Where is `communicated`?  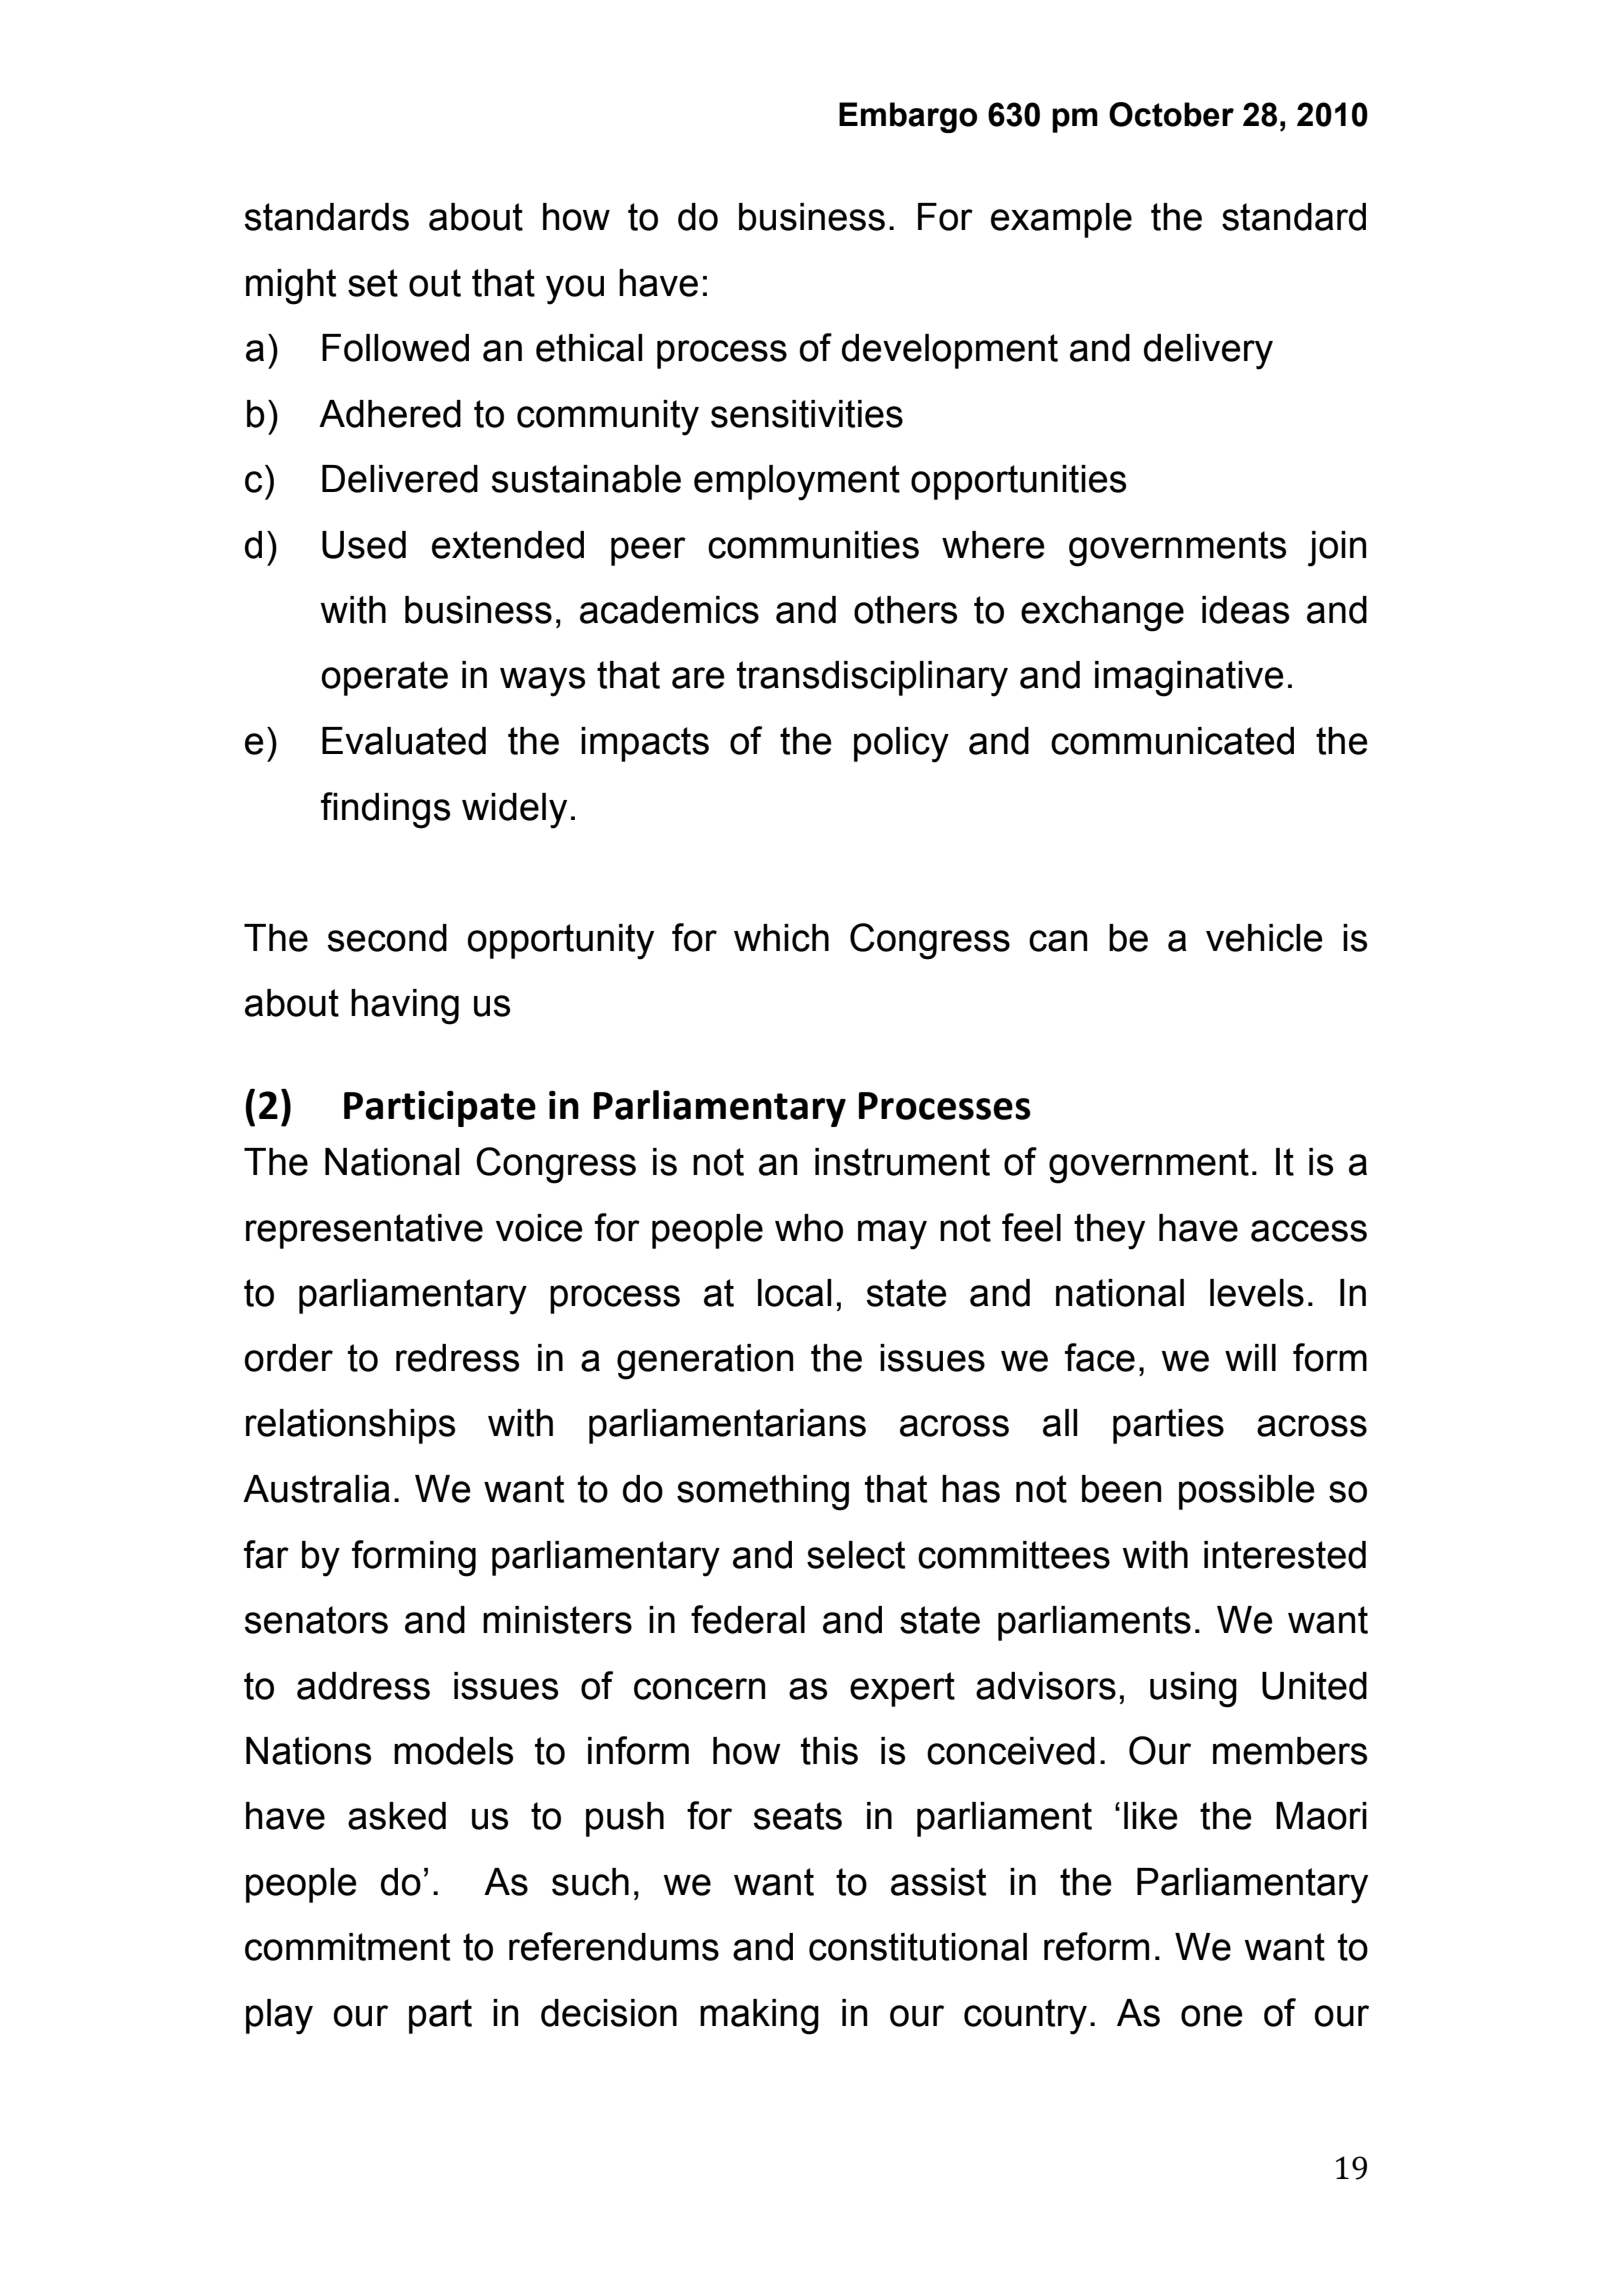 communicated is located at coordinates (1172, 741).
